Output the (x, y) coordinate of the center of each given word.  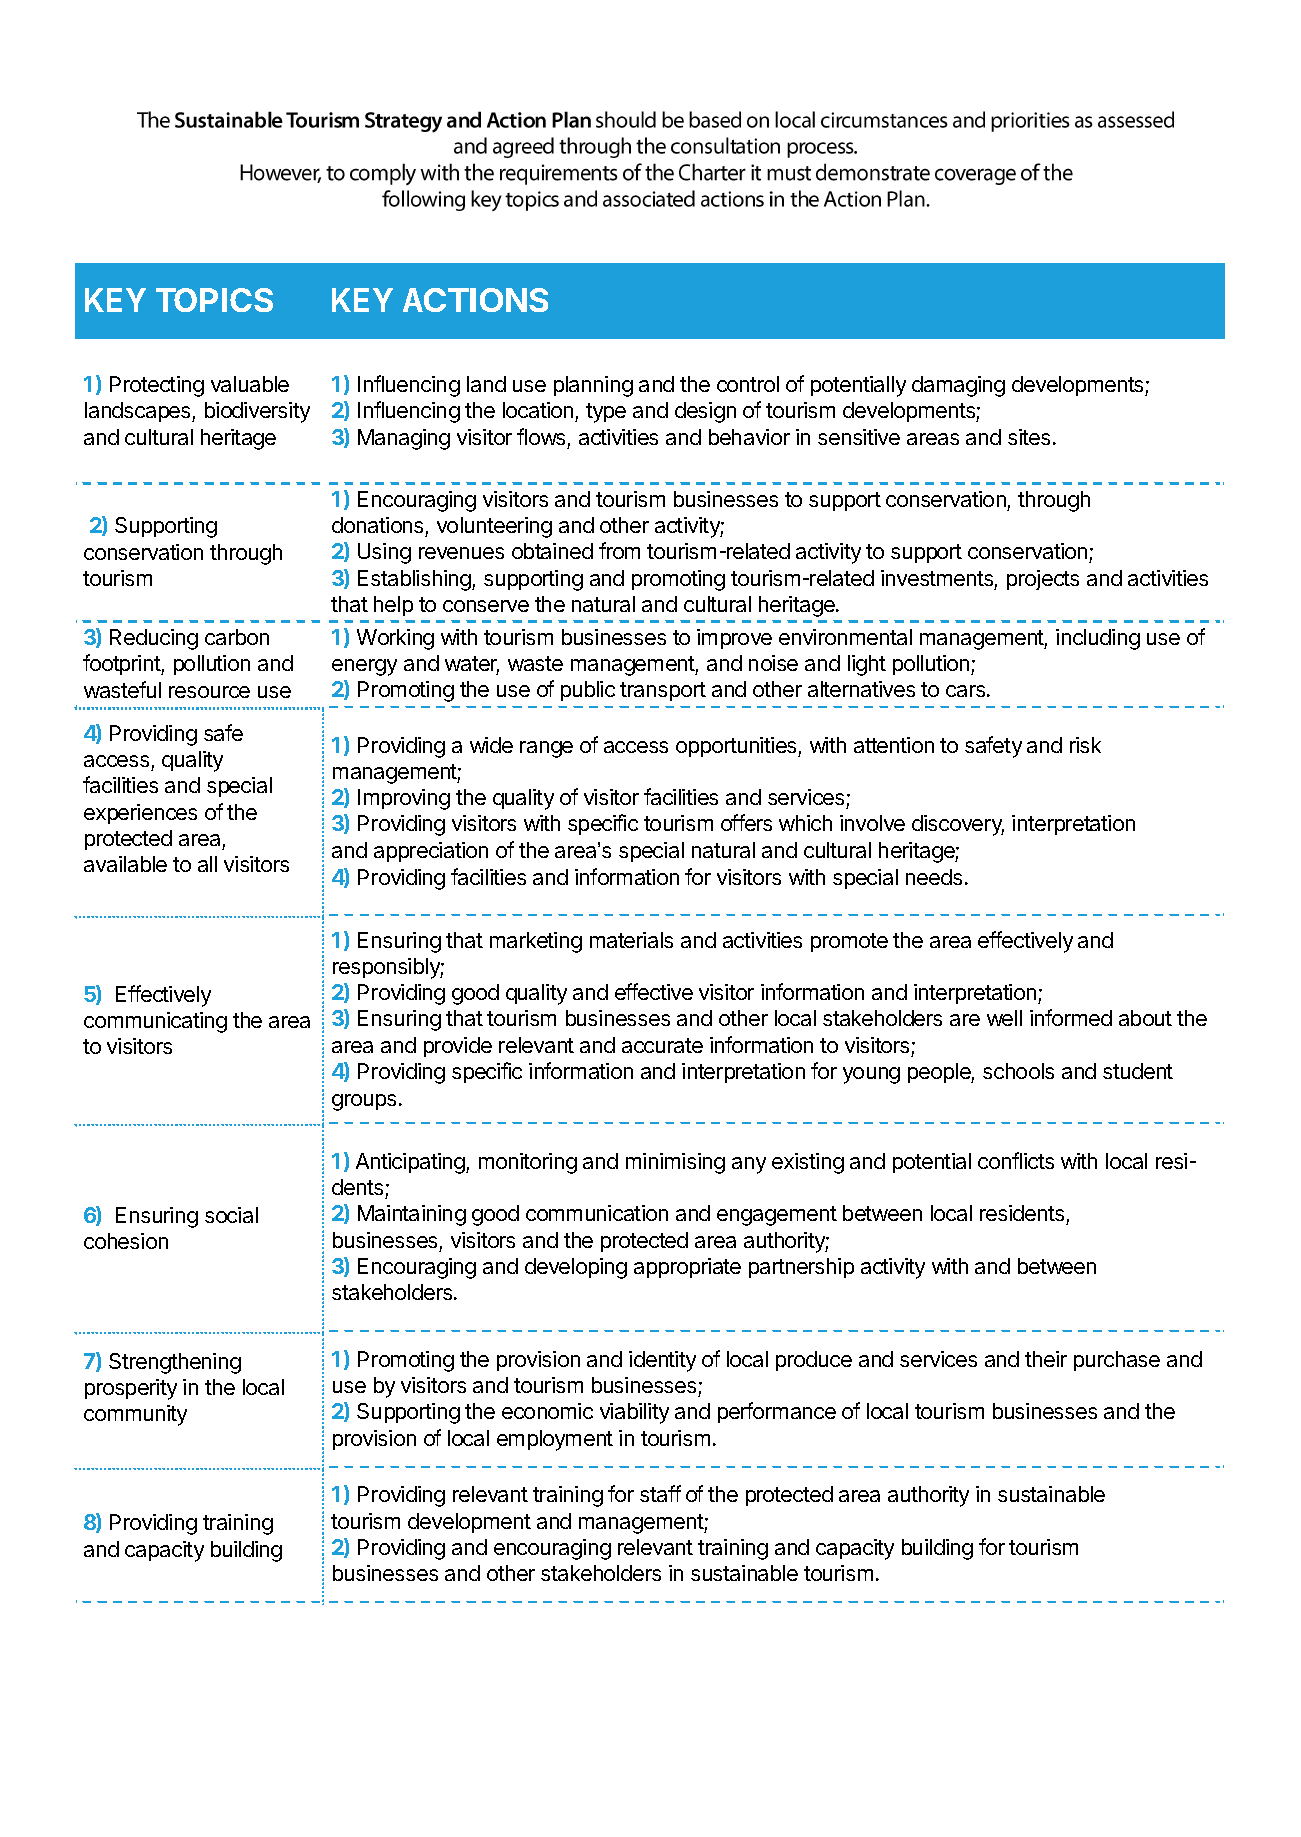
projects (1043, 580)
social (231, 1215)
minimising (675, 1163)
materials (631, 940)
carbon (237, 637)
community (135, 1415)
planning (593, 386)
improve (734, 639)
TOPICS (214, 300)
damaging (958, 386)
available (125, 864)
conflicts (1016, 1160)
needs (934, 877)
